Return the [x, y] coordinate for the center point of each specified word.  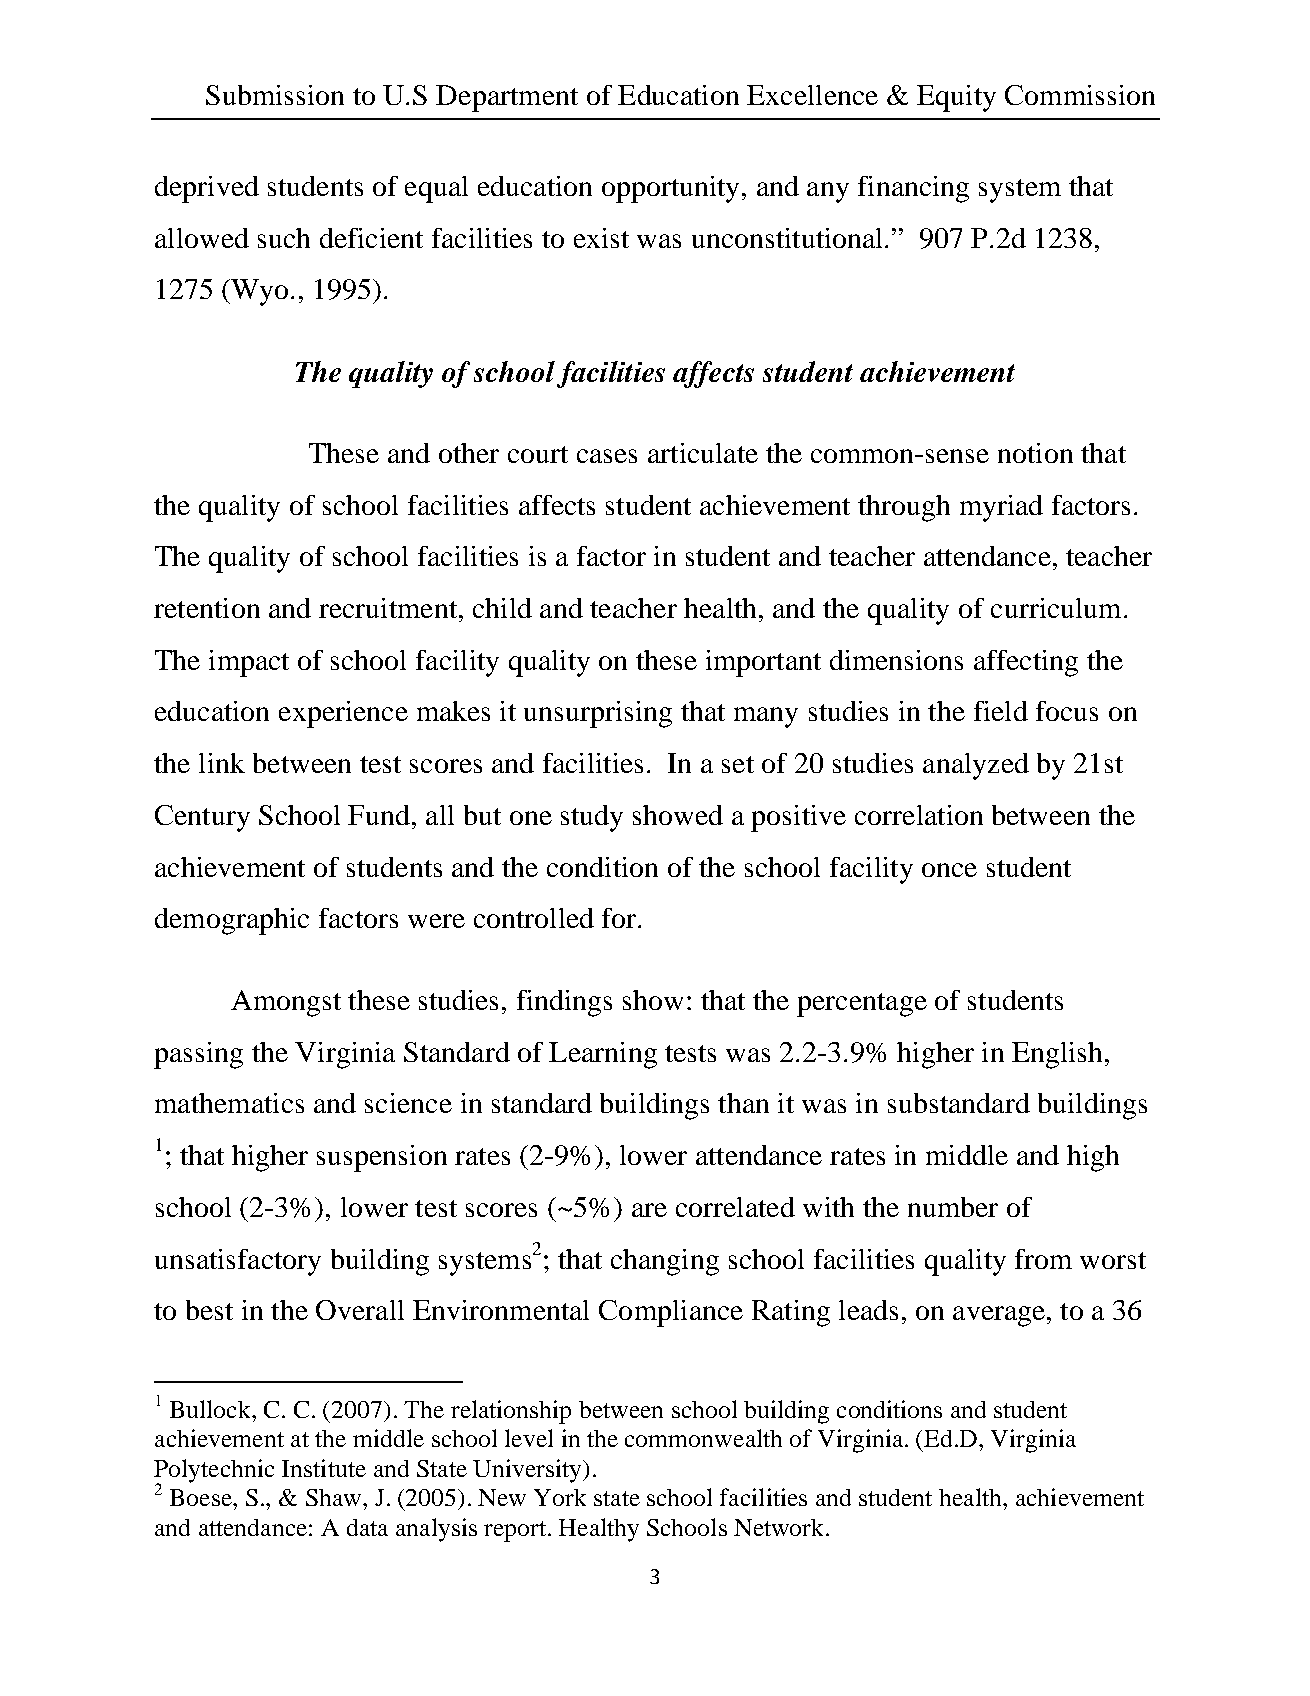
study [592, 818]
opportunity [670, 189]
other [469, 453]
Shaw [335, 1497]
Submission [275, 95]
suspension [382, 1158]
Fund [380, 815]
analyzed [976, 766]
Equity [956, 98]
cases [607, 456]
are [649, 1210]
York [560, 1497]
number [953, 1207]
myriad [1001, 508]
